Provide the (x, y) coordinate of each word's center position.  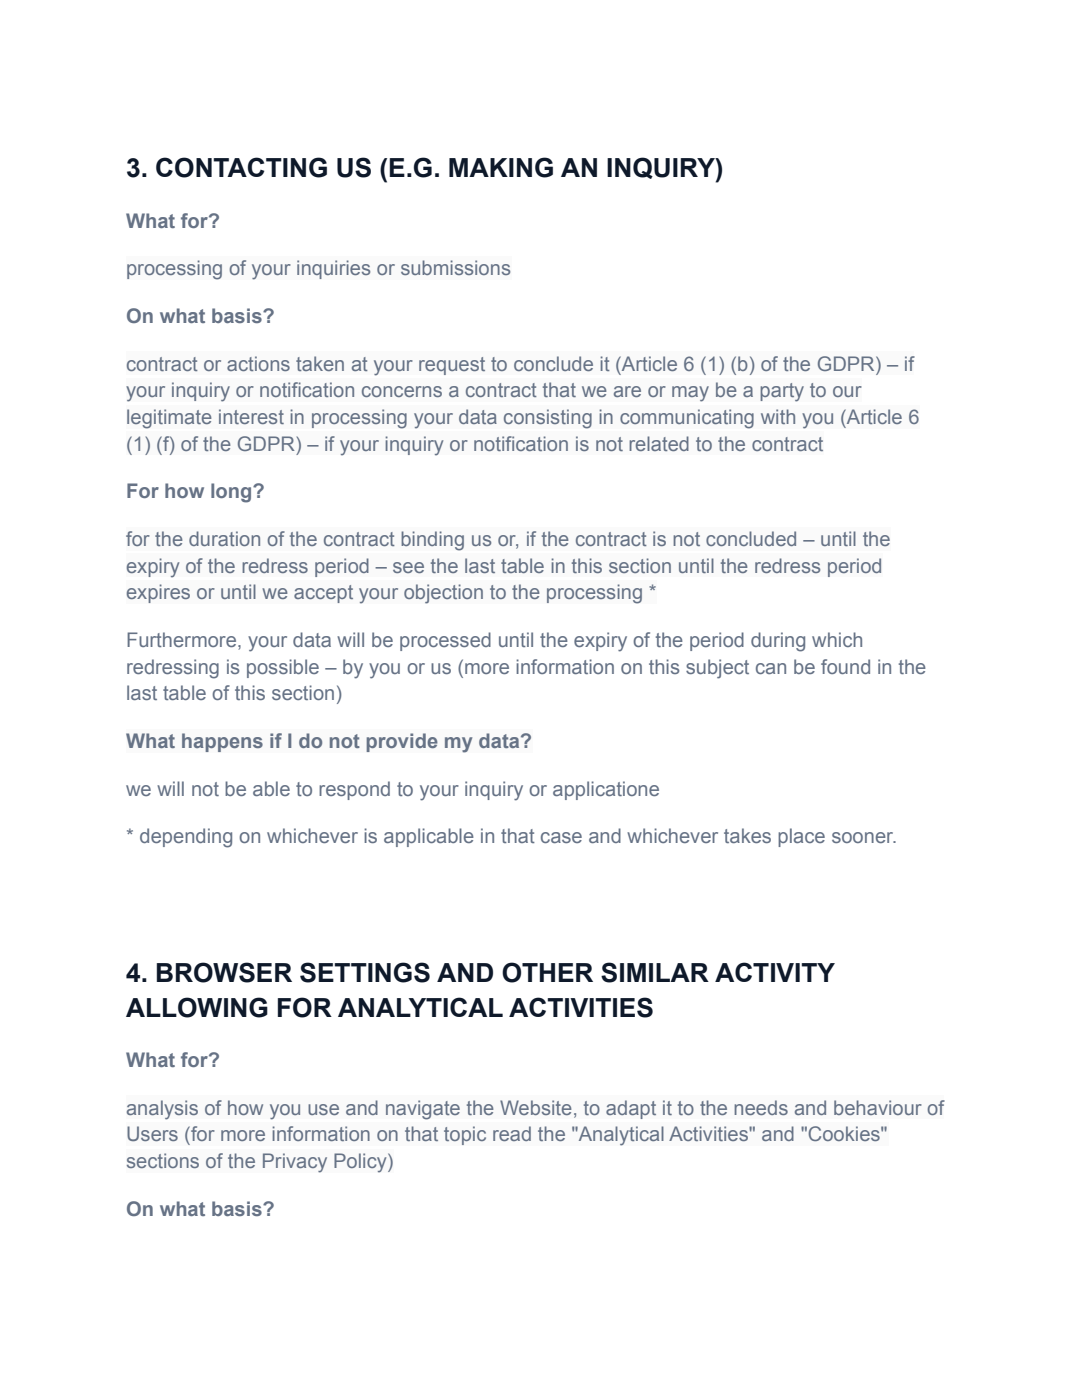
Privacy (295, 1163)
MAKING (501, 167)
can (771, 668)
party (782, 392)
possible (283, 668)
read (512, 1133)
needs (761, 1107)
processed (445, 641)
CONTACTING (241, 167)
